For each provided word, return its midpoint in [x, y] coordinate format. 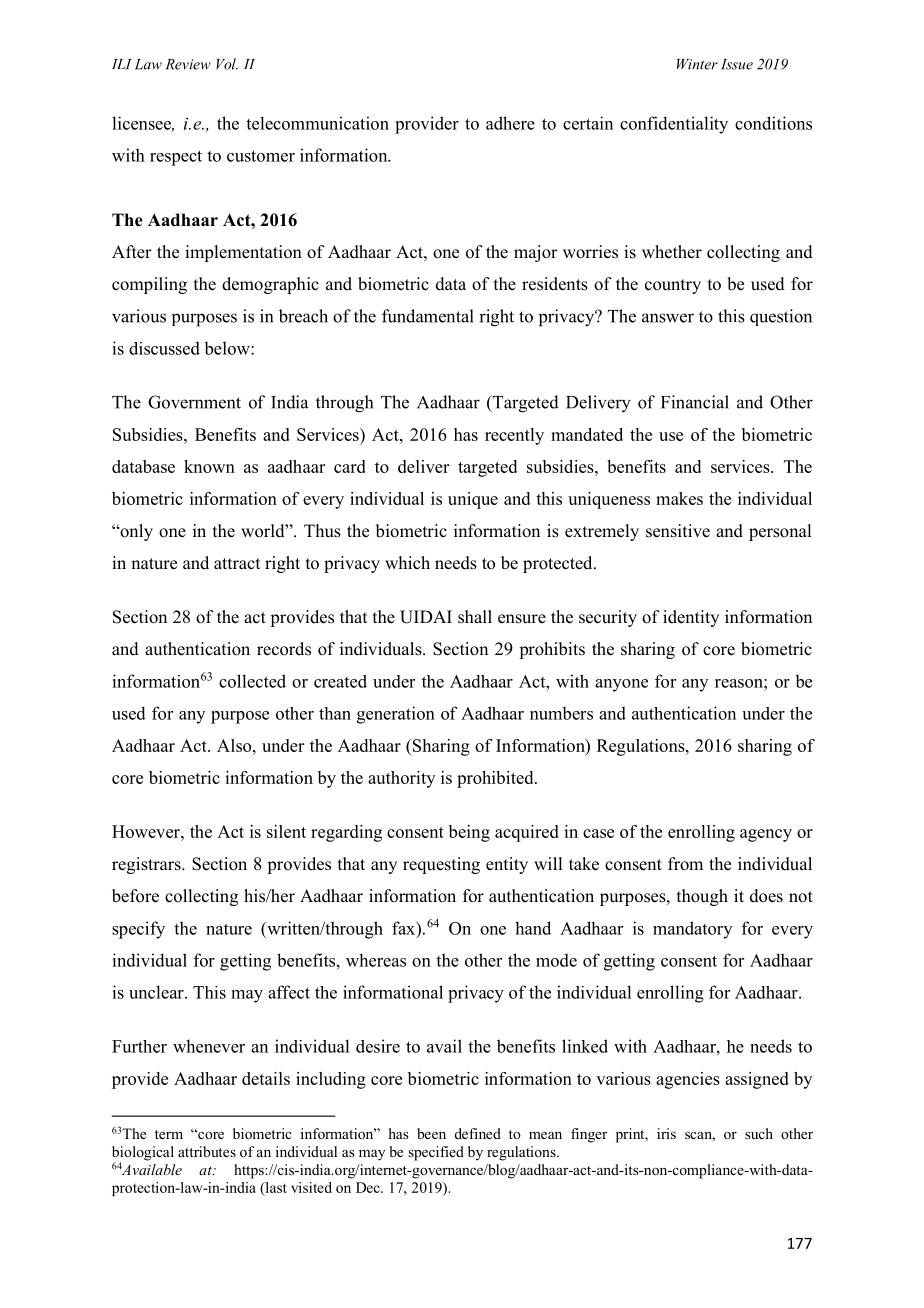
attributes [207, 1151]
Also [235, 745]
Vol [227, 64]
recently [514, 436]
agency [766, 835]
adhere [510, 123]
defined [478, 1133]
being [469, 833]
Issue [737, 64]
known [209, 466]
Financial [695, 402]
